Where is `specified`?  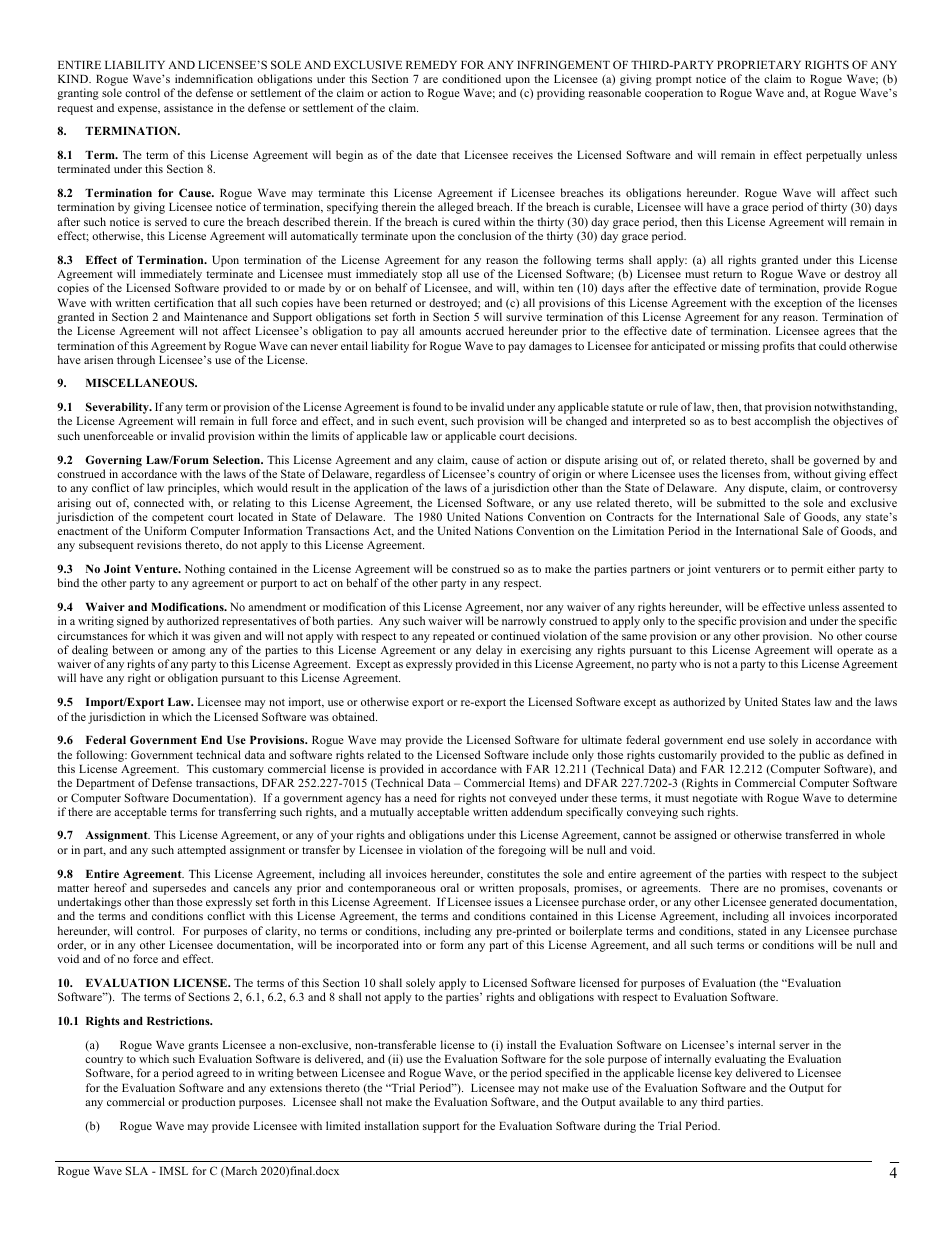 specified is located at coordinates (567, 1074).
